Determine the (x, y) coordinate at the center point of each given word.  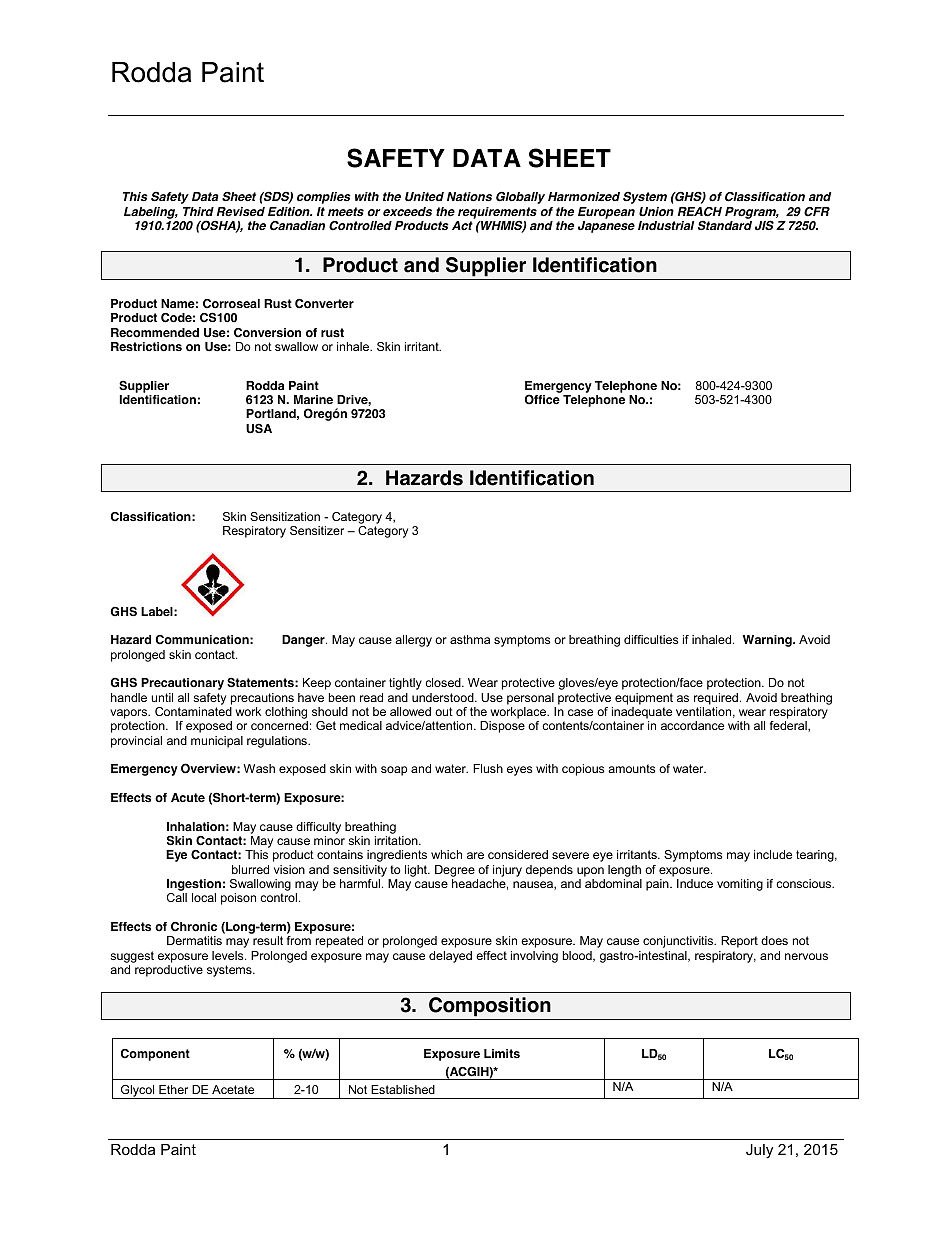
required (716, 699)
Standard (725, 225)
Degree (455, 871)
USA (259, 428)
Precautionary (182, 684)
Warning (768, 641)
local (204, 897)
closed (444, 682)
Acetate (233, 1089)
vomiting (740, 885)
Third (198, 211)
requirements (497, 214)
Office (542, 399)
